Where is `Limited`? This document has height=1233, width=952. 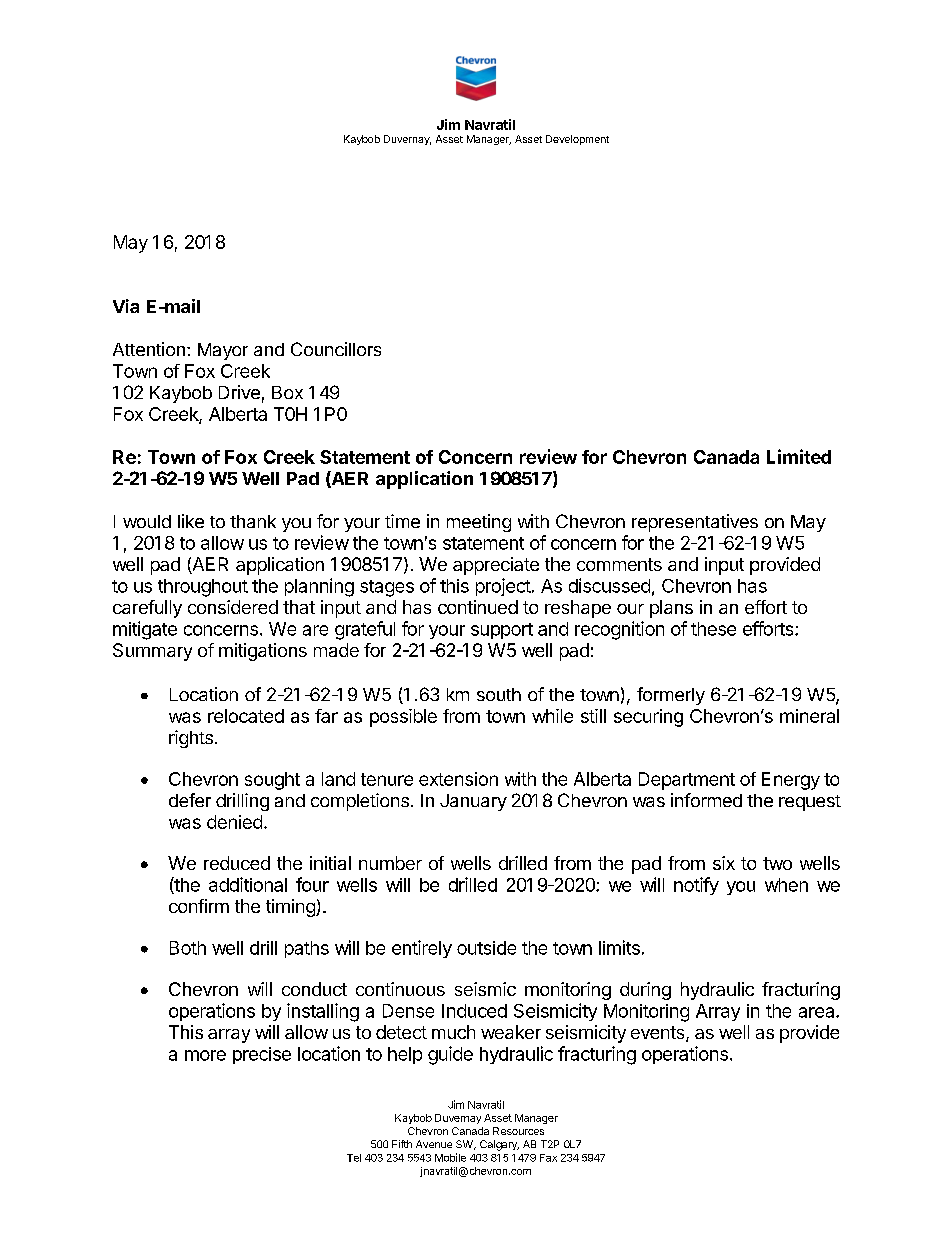
Limited is located at coordinates (799, 456).
